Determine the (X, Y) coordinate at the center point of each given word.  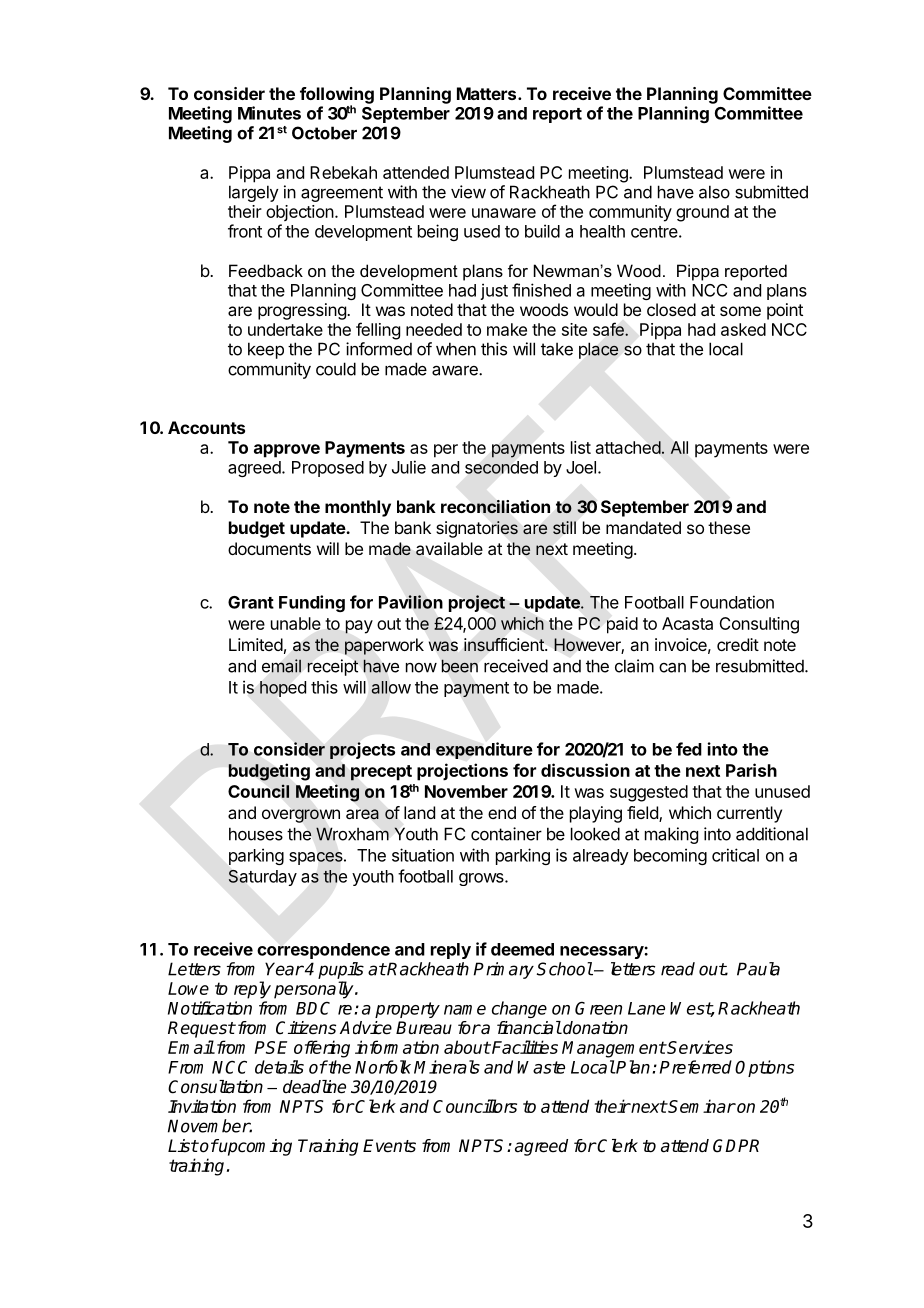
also (714, 192)
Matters (488, 93)
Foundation (732, 602)
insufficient (505, 645)
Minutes (269, 113)
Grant (251, 602)
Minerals (447, 1067)
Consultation (215, 1087)
